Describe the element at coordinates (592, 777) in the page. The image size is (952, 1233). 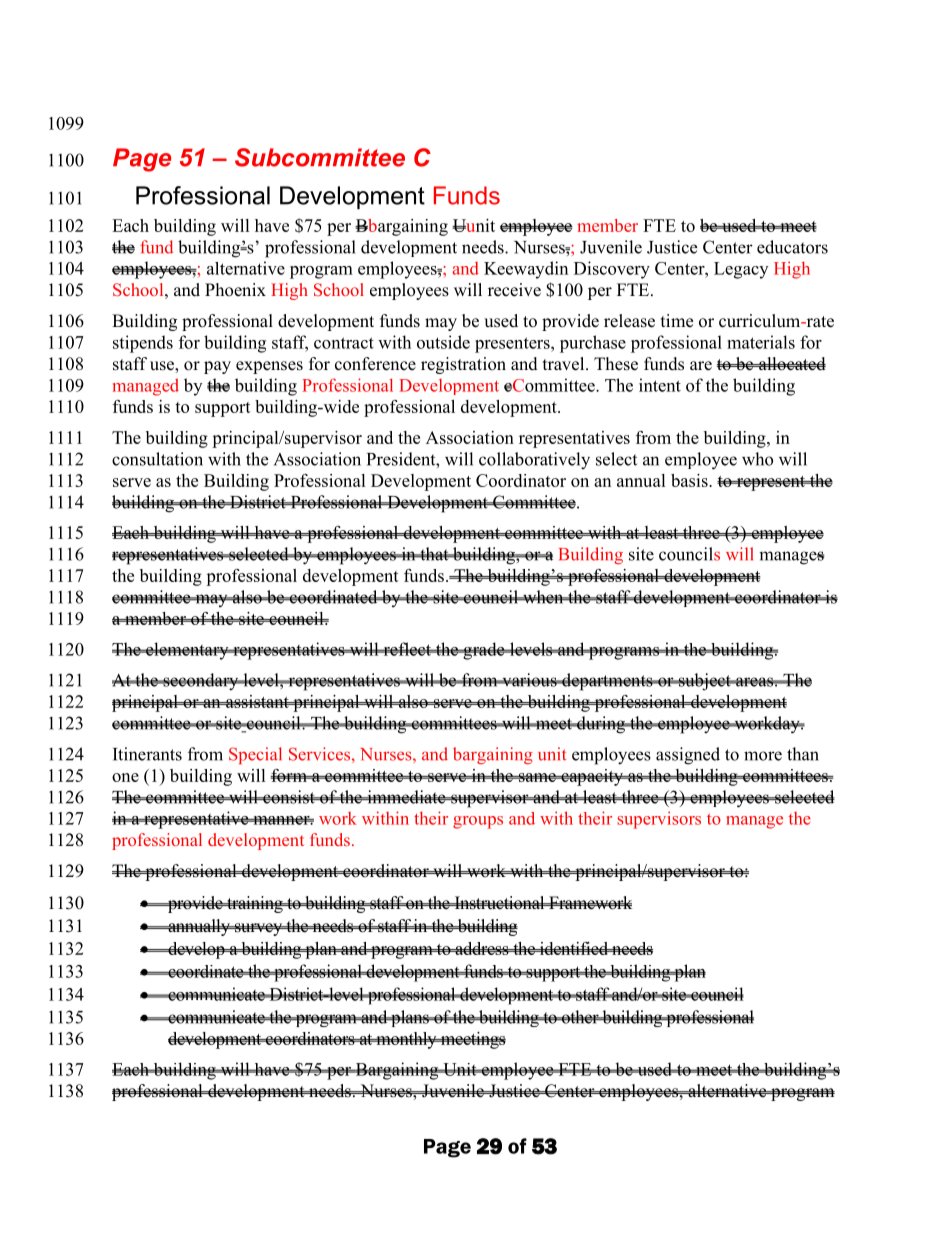
I see `capacity` at that location.
